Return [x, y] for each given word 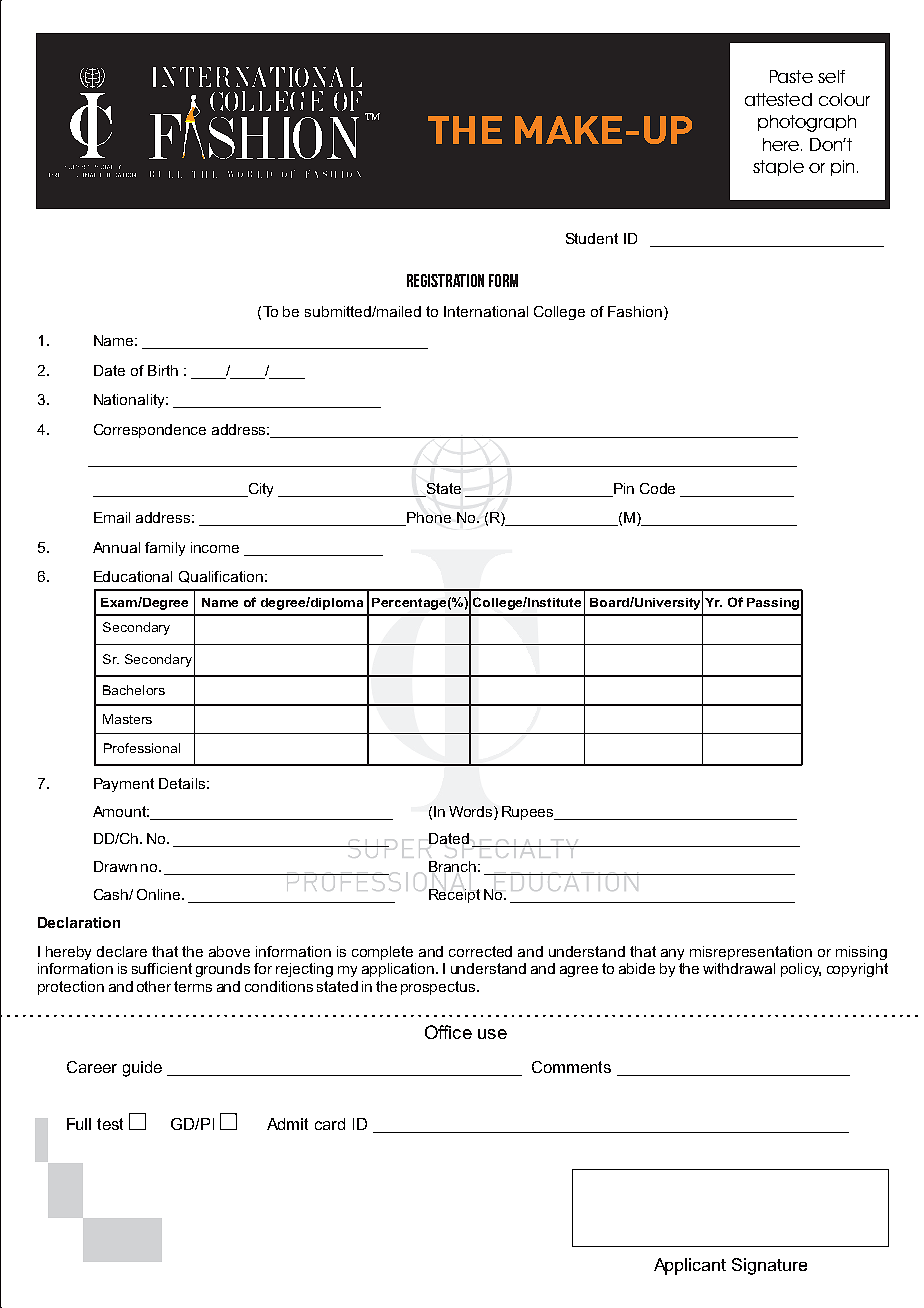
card [330, 1124]
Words [472, 811]
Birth [163, 370]
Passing [773, 604]
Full [79, 1124]
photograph [807, 123]
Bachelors [134, 690]
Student [592, 238]
